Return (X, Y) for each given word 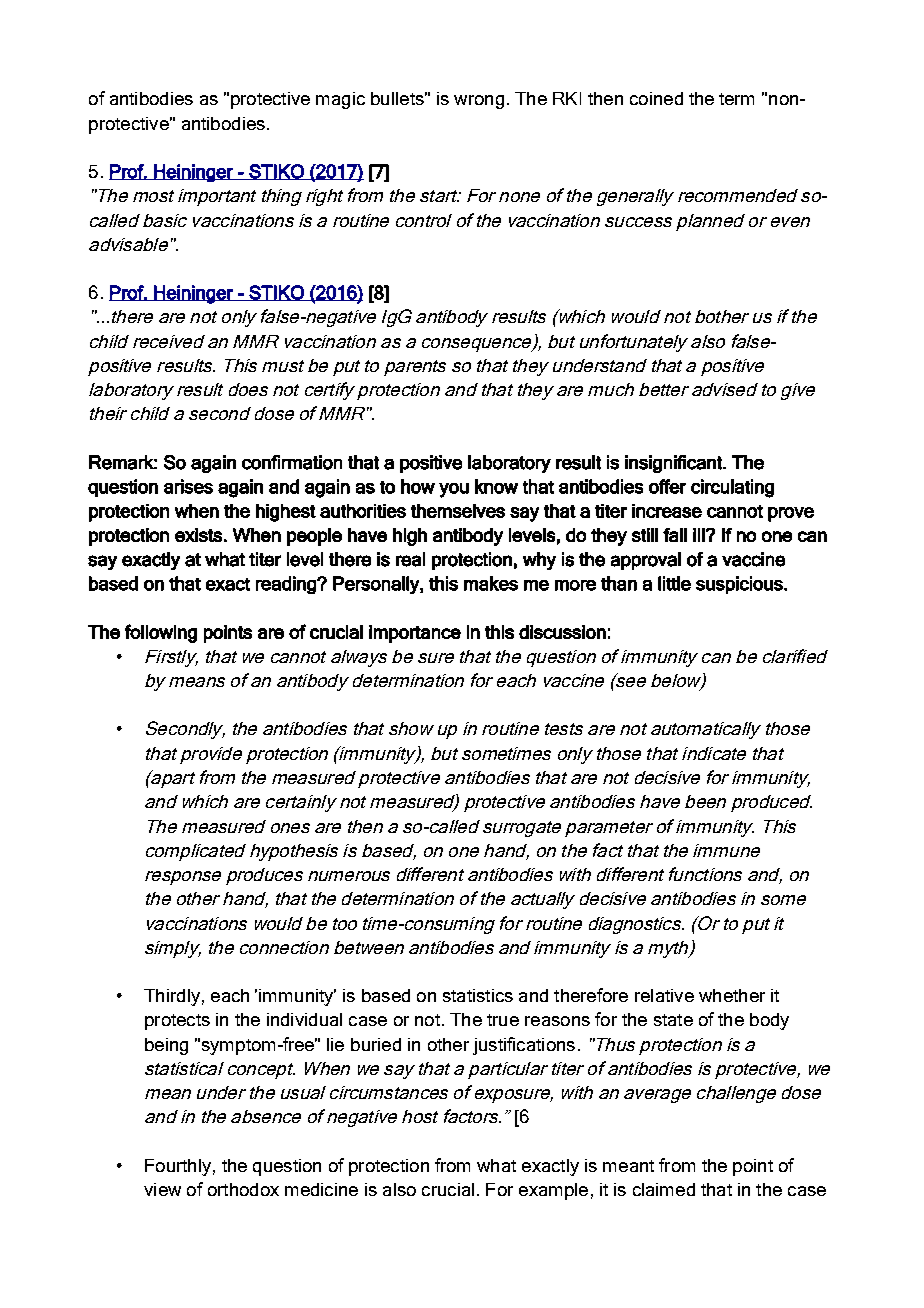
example (553, 1191)
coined (656, 98)
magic (340, 100)
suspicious (740, 585)
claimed (664, 1189)
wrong (479, 102)
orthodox (243, 1189)
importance (415, 634)
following (161, 633)
